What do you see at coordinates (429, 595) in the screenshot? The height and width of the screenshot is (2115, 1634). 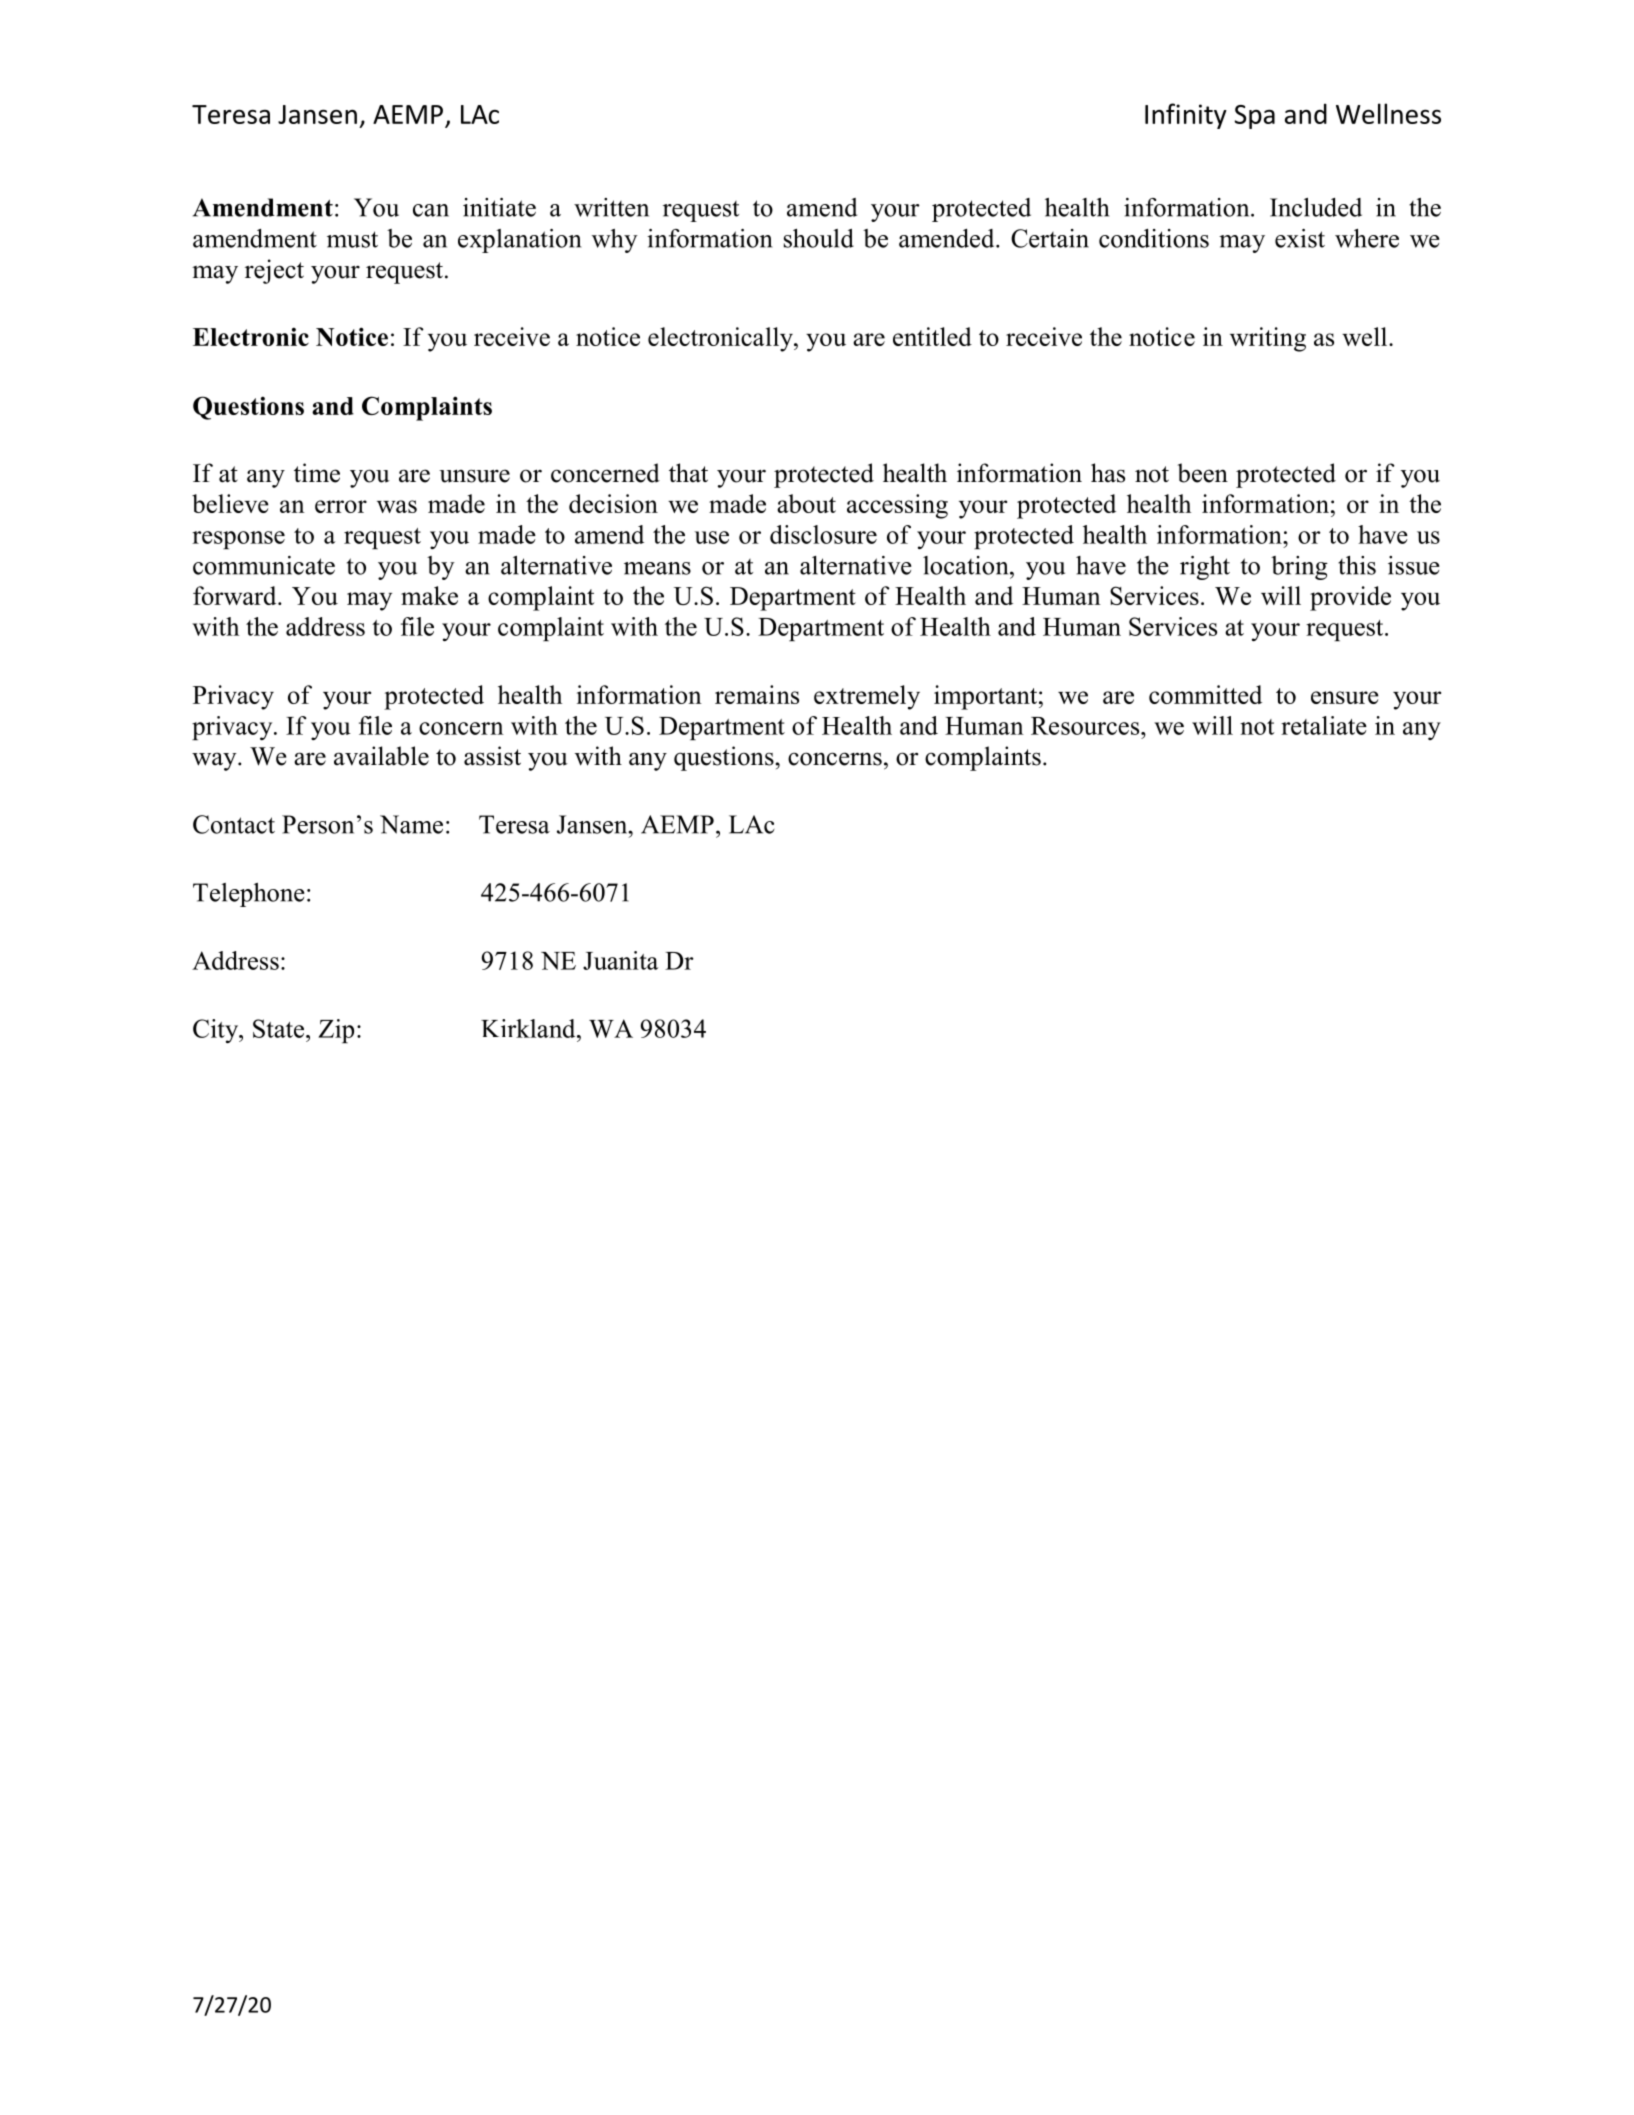 I see `make` at bounding box center [429, 595].
